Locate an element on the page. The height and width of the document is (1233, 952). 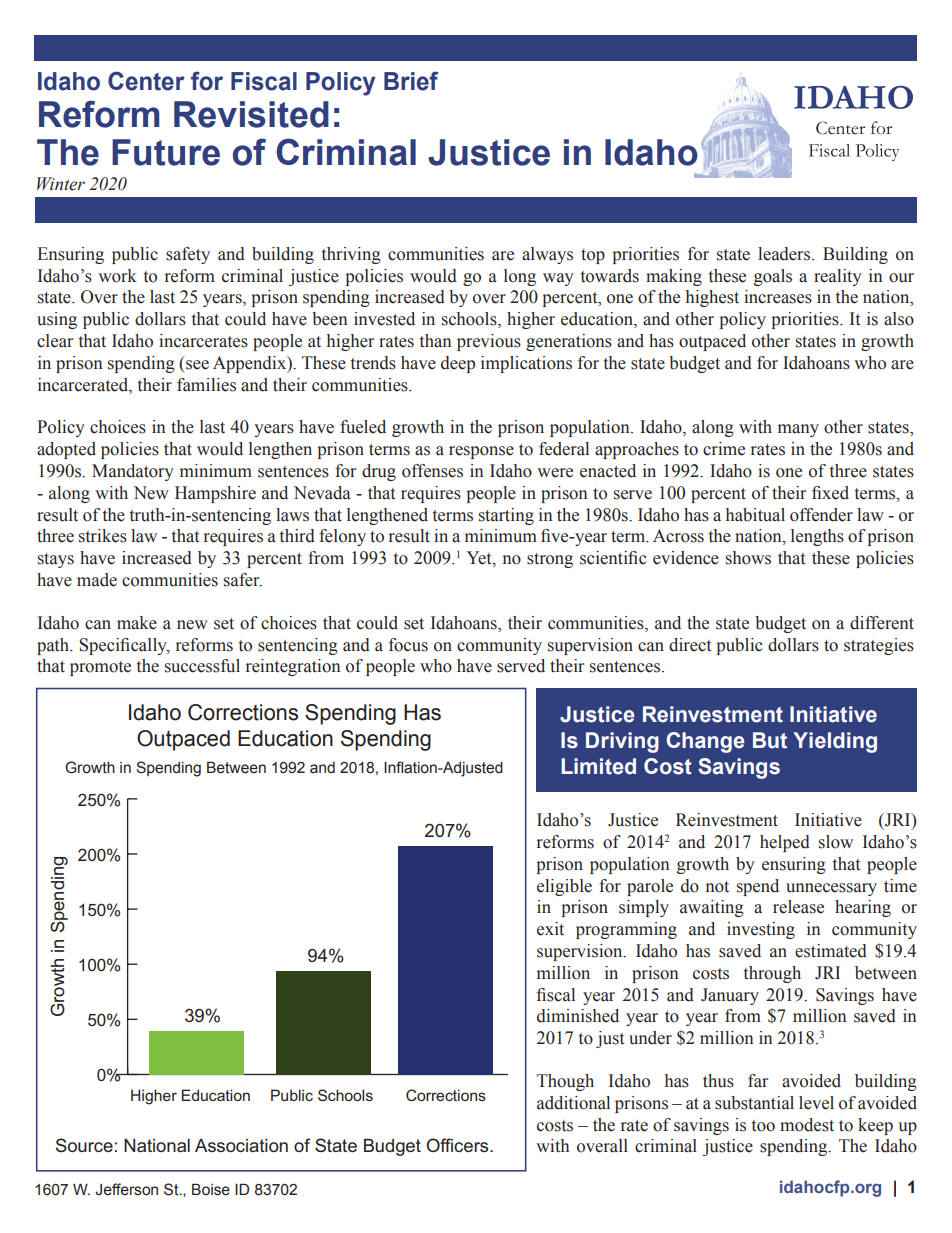
focus is located at coordinates (408, 645).
